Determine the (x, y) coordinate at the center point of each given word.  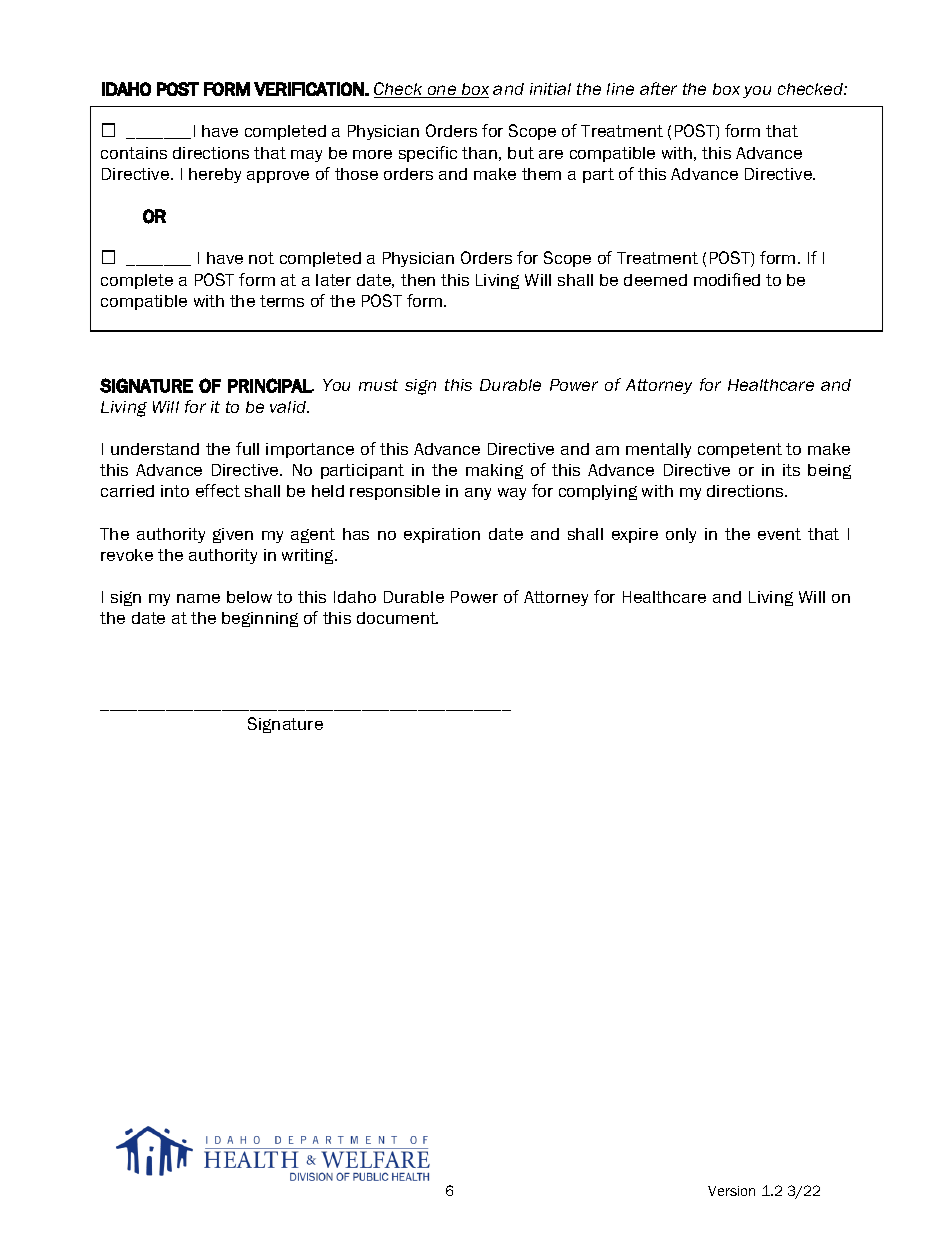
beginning (260, 619)
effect (218, 490)
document (397, 618)
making (494, 471)
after (658, 88)
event (779, 534)
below (249, 597)
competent (740, 450)
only (681, 535)
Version (731, 1191)
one (442, 91)
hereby (215, 175)
